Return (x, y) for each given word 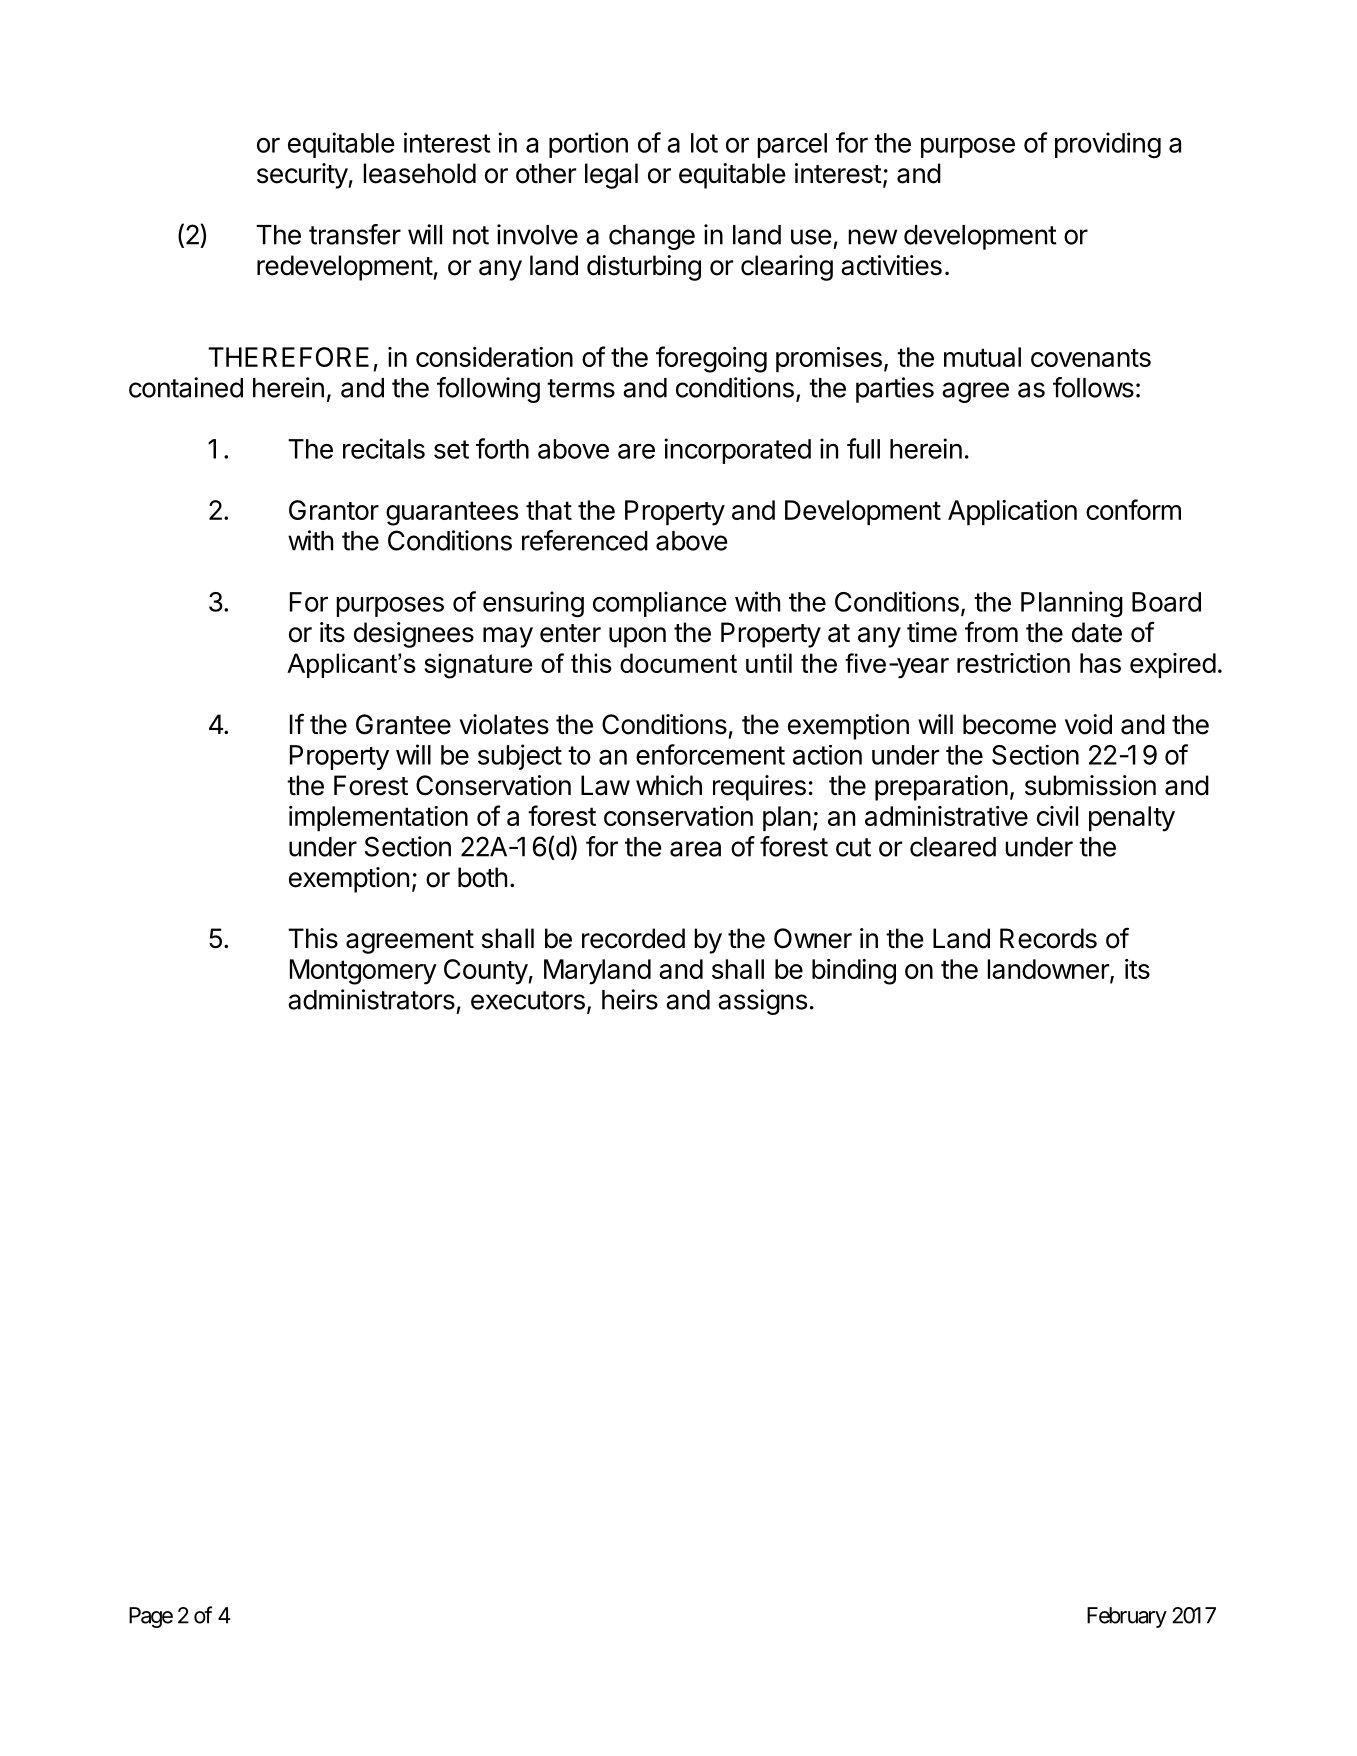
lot (704, 143)
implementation (378, 818)
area (695, 849)
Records (1048, 938)
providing (1108, 145)
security (303, 176)
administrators (371, 999)
